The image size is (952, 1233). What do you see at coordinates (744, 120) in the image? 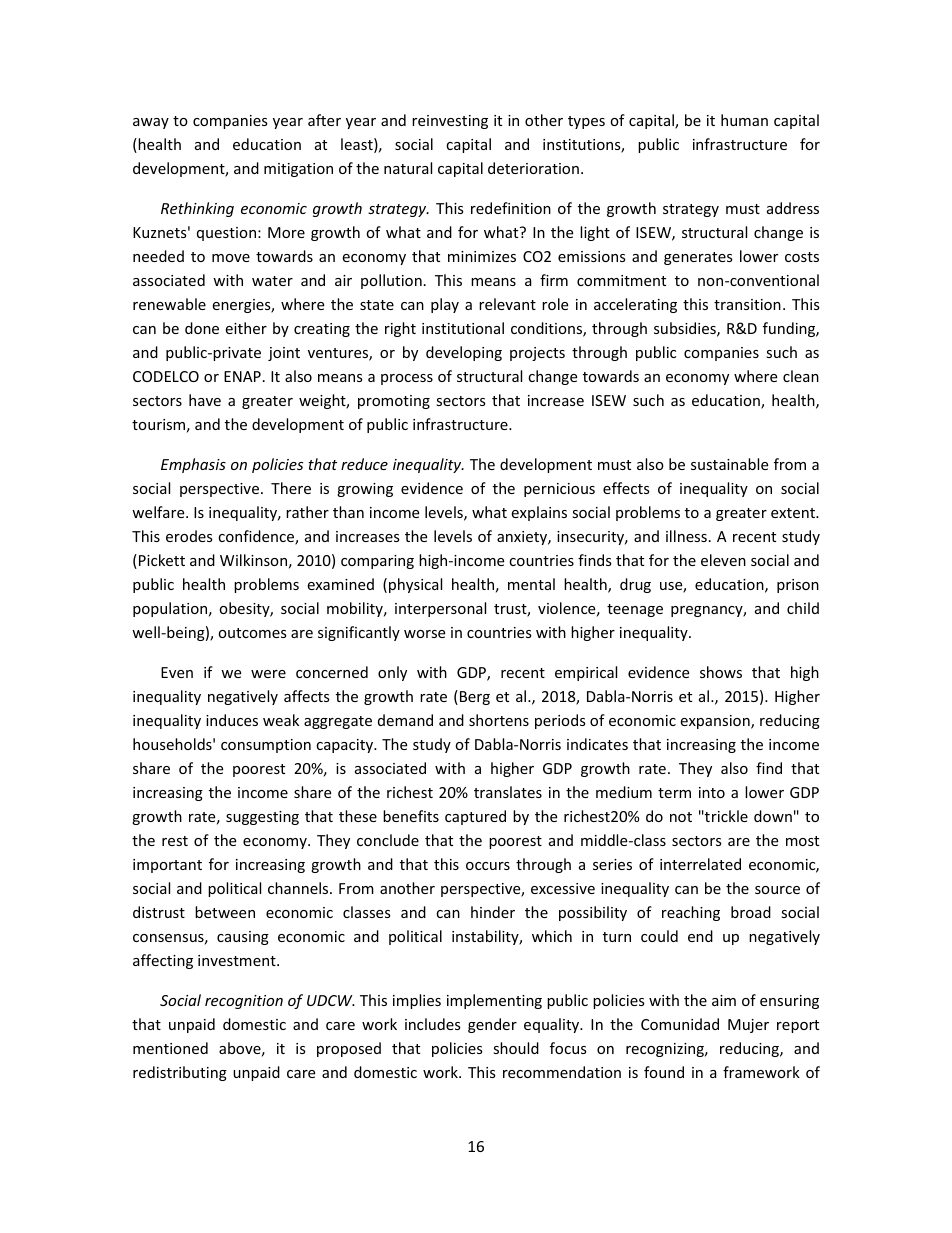
I see `human` at bounding box center [744, 120].
